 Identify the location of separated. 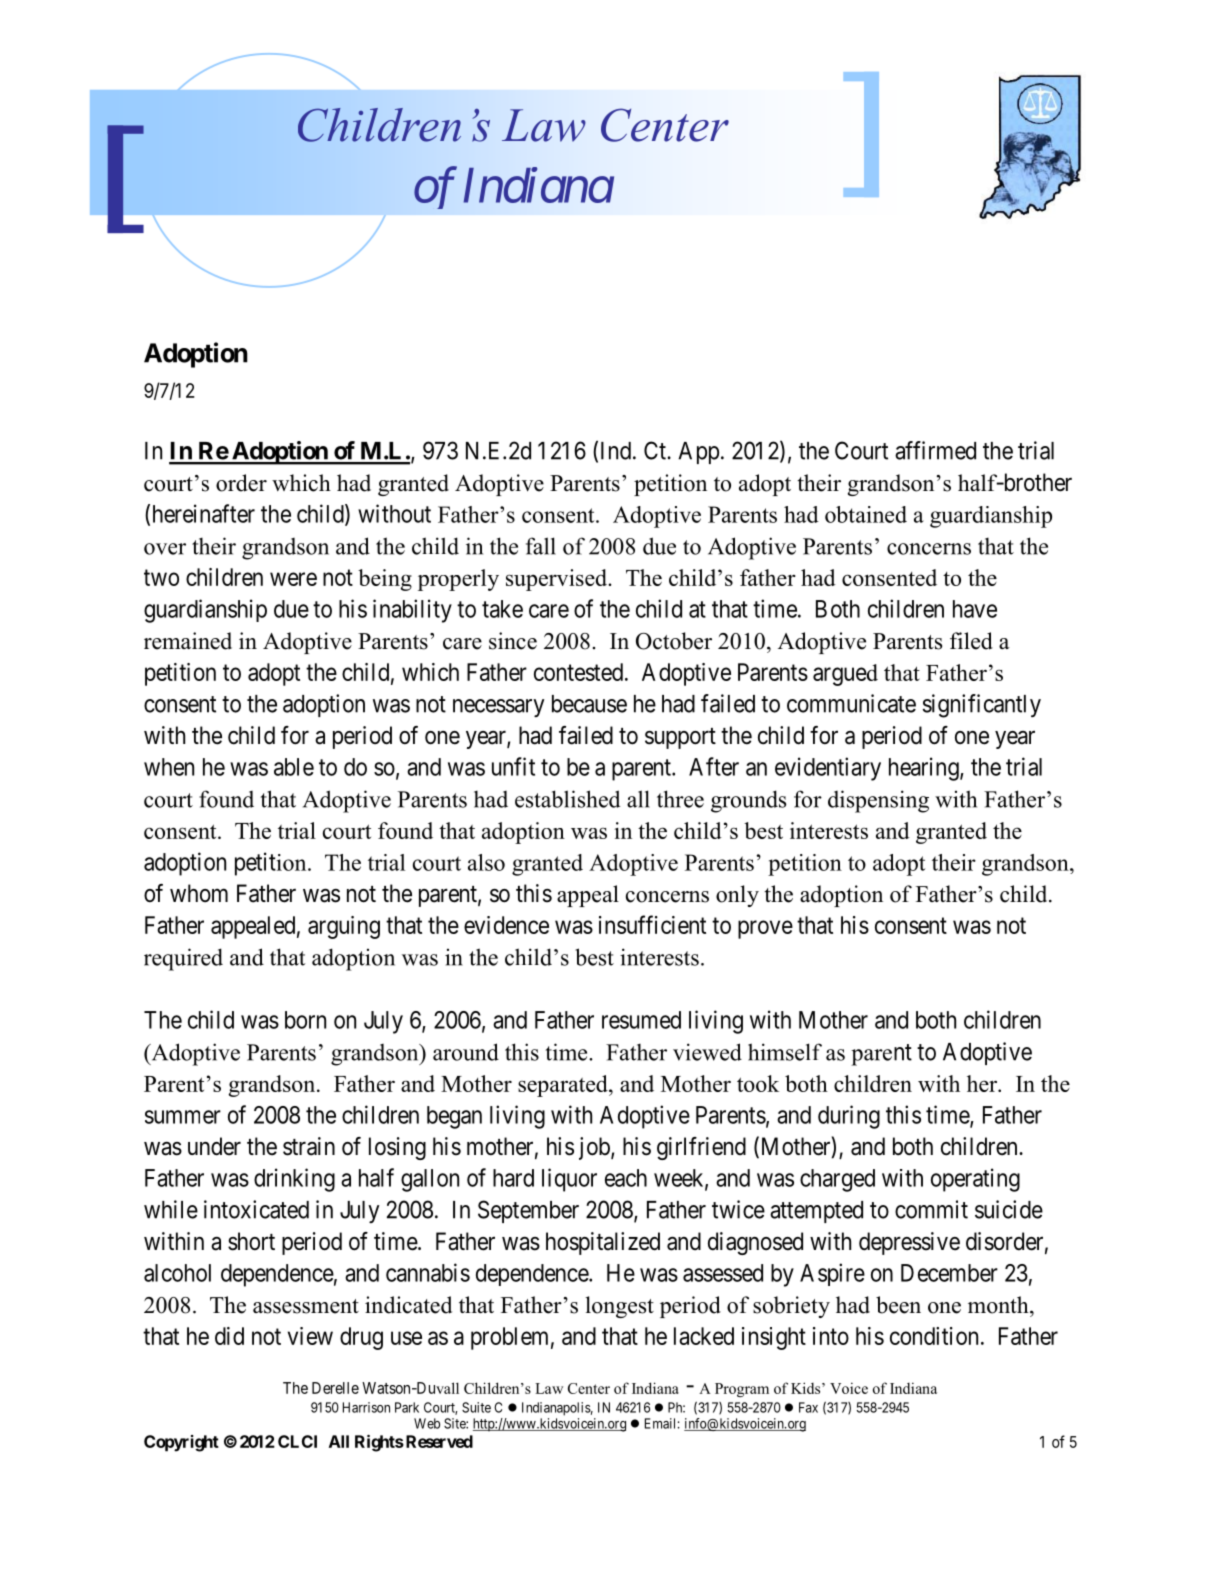
(564, 1086).
